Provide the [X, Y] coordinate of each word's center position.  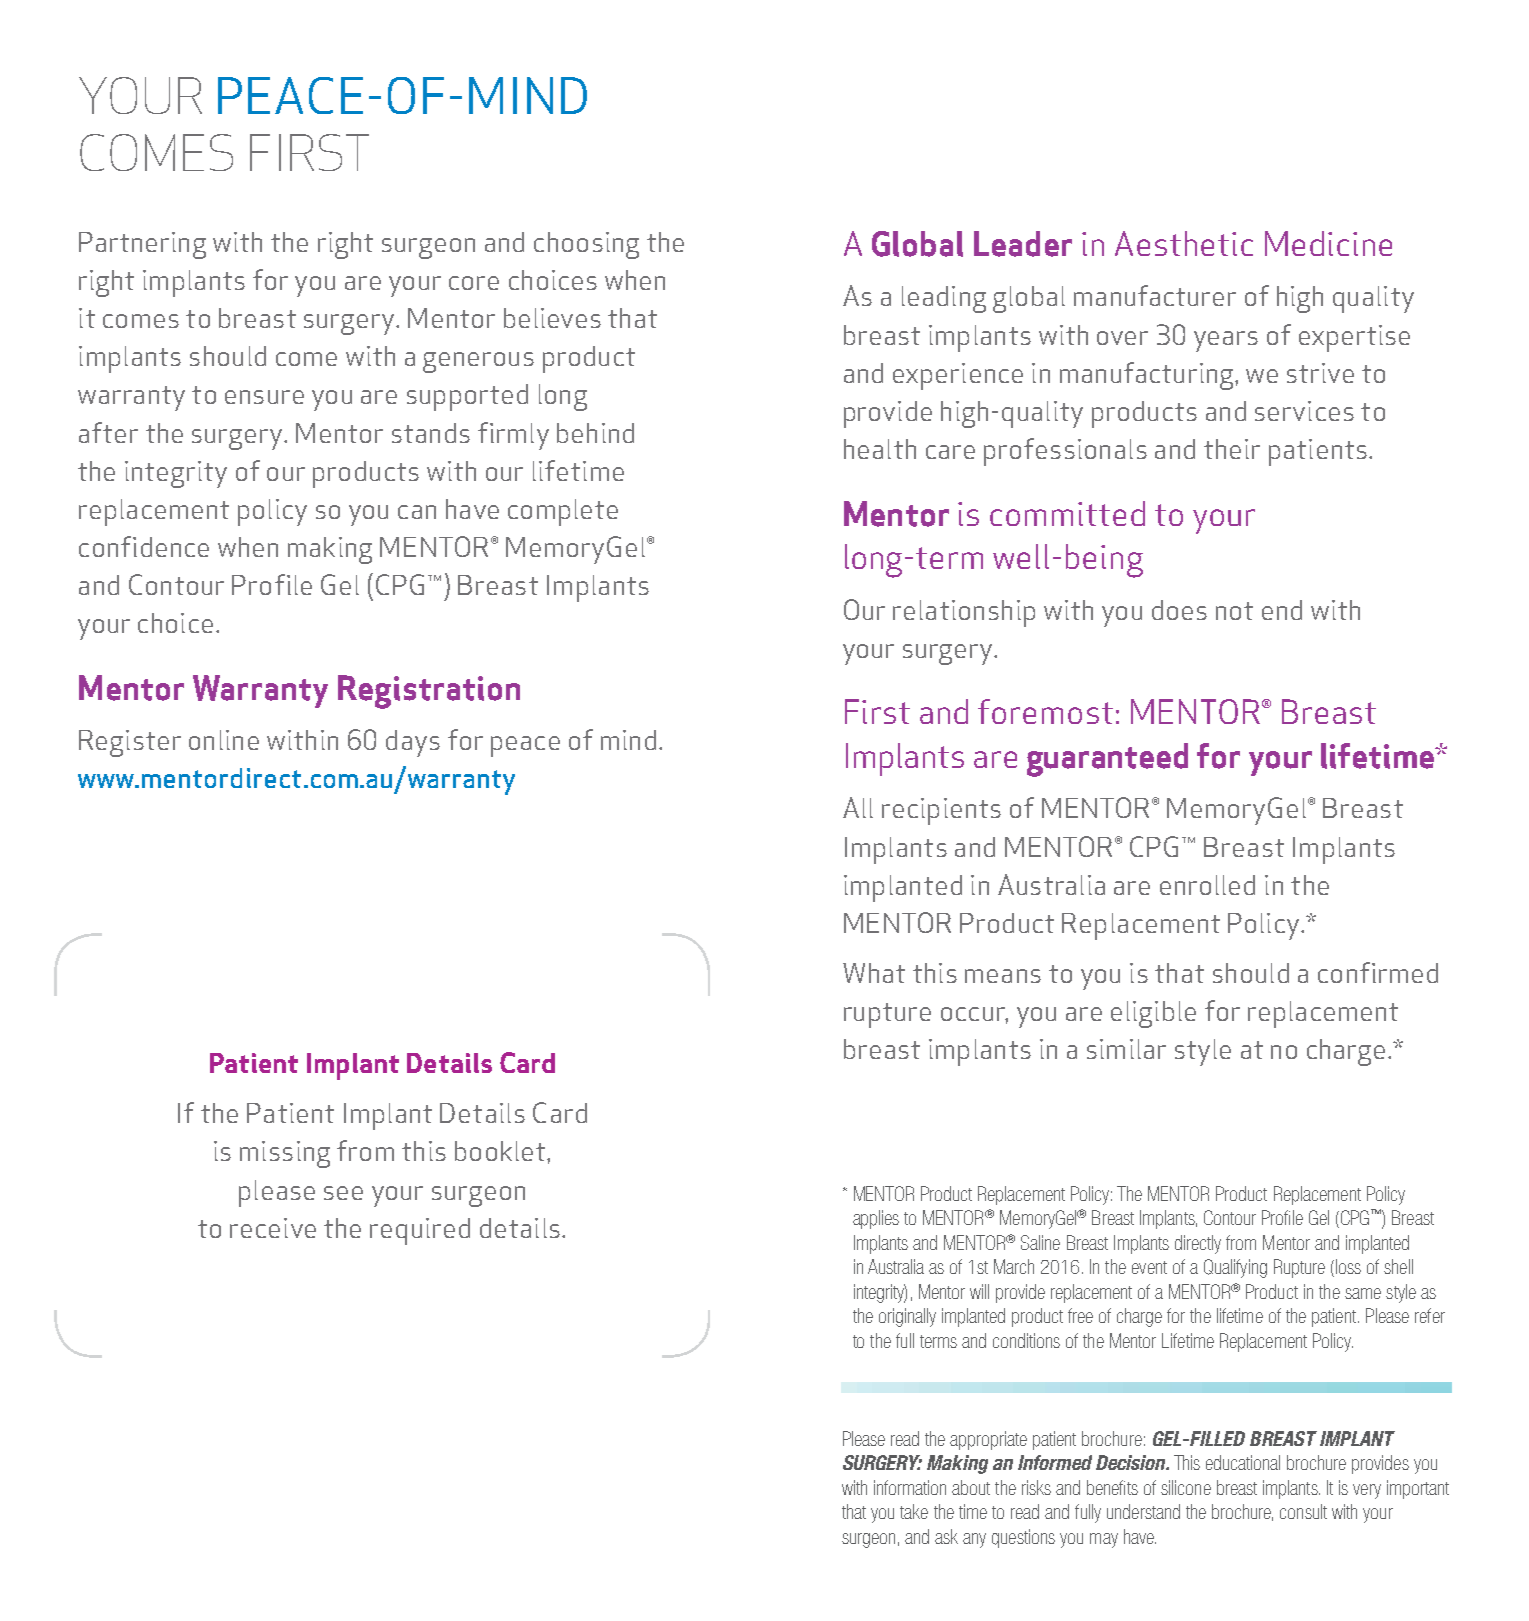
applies [876, 1219]
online [224, 740]
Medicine [1328, 243]
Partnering [142, 245]
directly [1198, 1244]
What [874, 973]
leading [944, 299]
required [420, 1231]
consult [1303, 1511]
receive [273, 1228]
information [910, 1487]
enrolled [1207, 885]
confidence [144, 546]
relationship [964, 613]
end [1282, 610]
